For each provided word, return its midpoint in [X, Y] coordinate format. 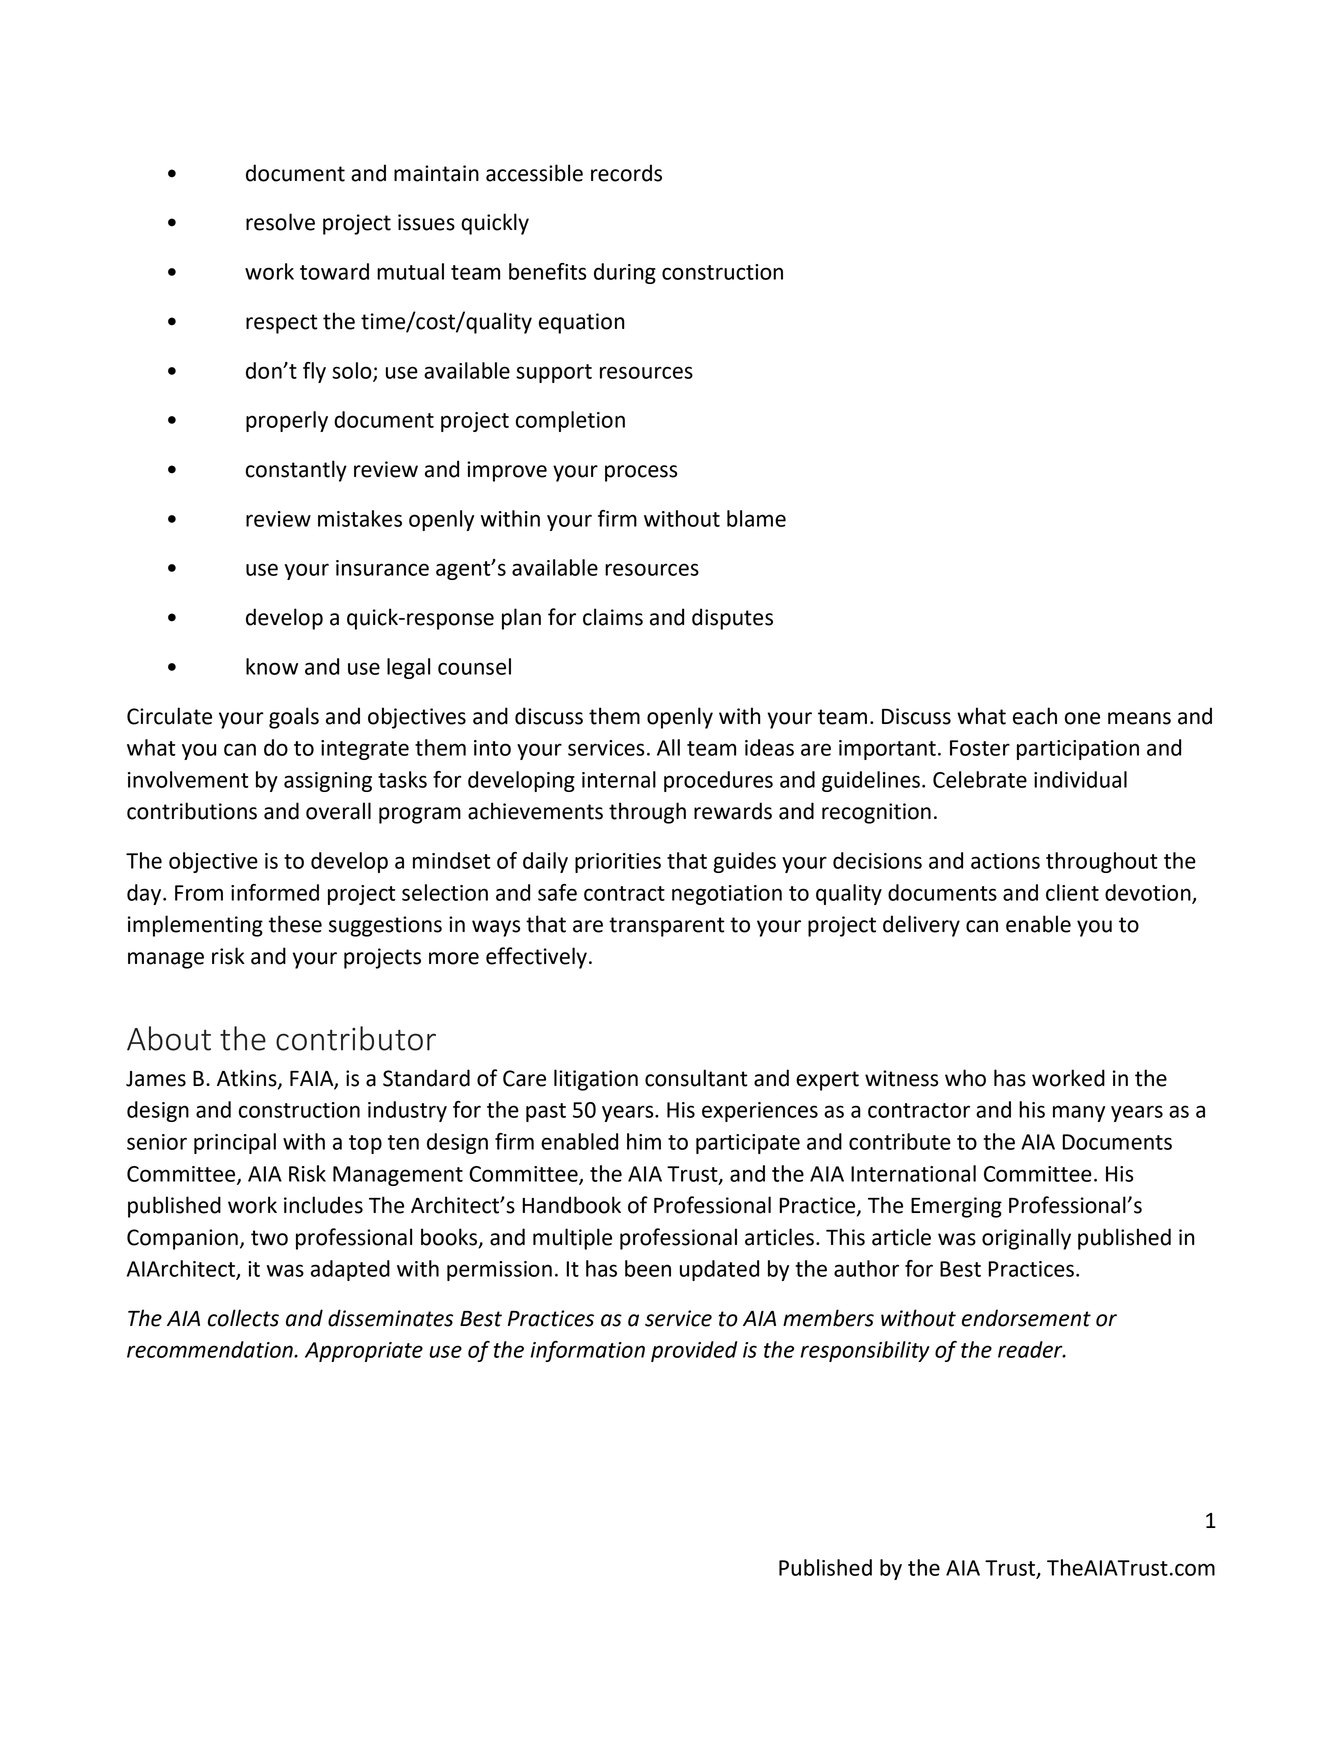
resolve [280, 222]
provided [694, 1351]
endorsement [1026, 1318]
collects [243, 1318]
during [625, 273]
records [626, 173]
